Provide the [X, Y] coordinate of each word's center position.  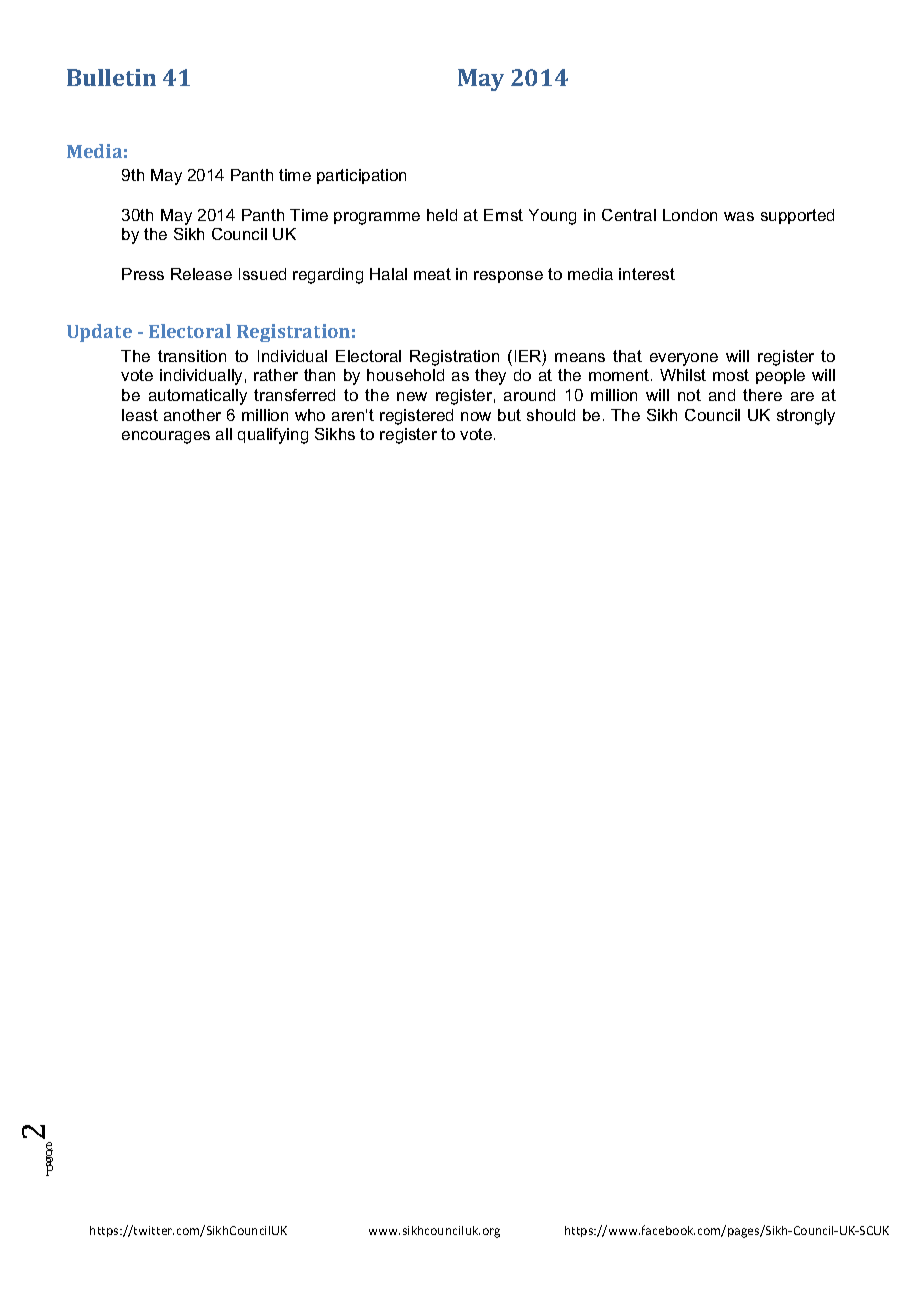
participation [361, 176]
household [405, 375]
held [442, 215]
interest [647, 274]
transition [192, 356]
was [739, 216]
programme [377, 218]
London [690, 215]
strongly [806, 417]
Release [201, 274]
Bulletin [111, 77]
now [476, 416]
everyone [684, 359]
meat [432, 274]
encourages [166, 437]
